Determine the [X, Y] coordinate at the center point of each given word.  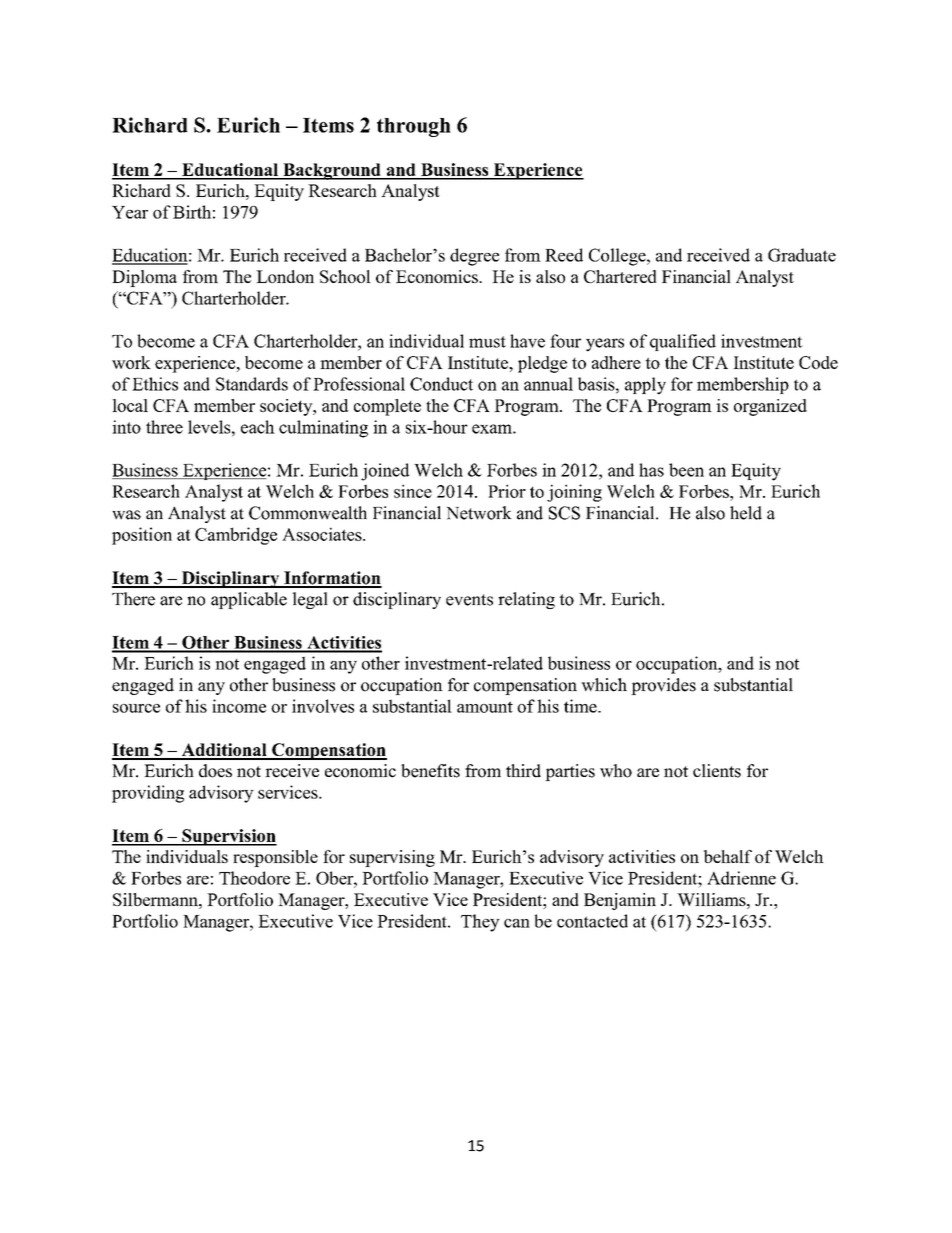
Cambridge [236, 536]
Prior [507, 491]
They [480, 923]
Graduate [802, 255]
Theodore [254, 878]
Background [332, 171]
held [746, 513]
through [414, 127]
